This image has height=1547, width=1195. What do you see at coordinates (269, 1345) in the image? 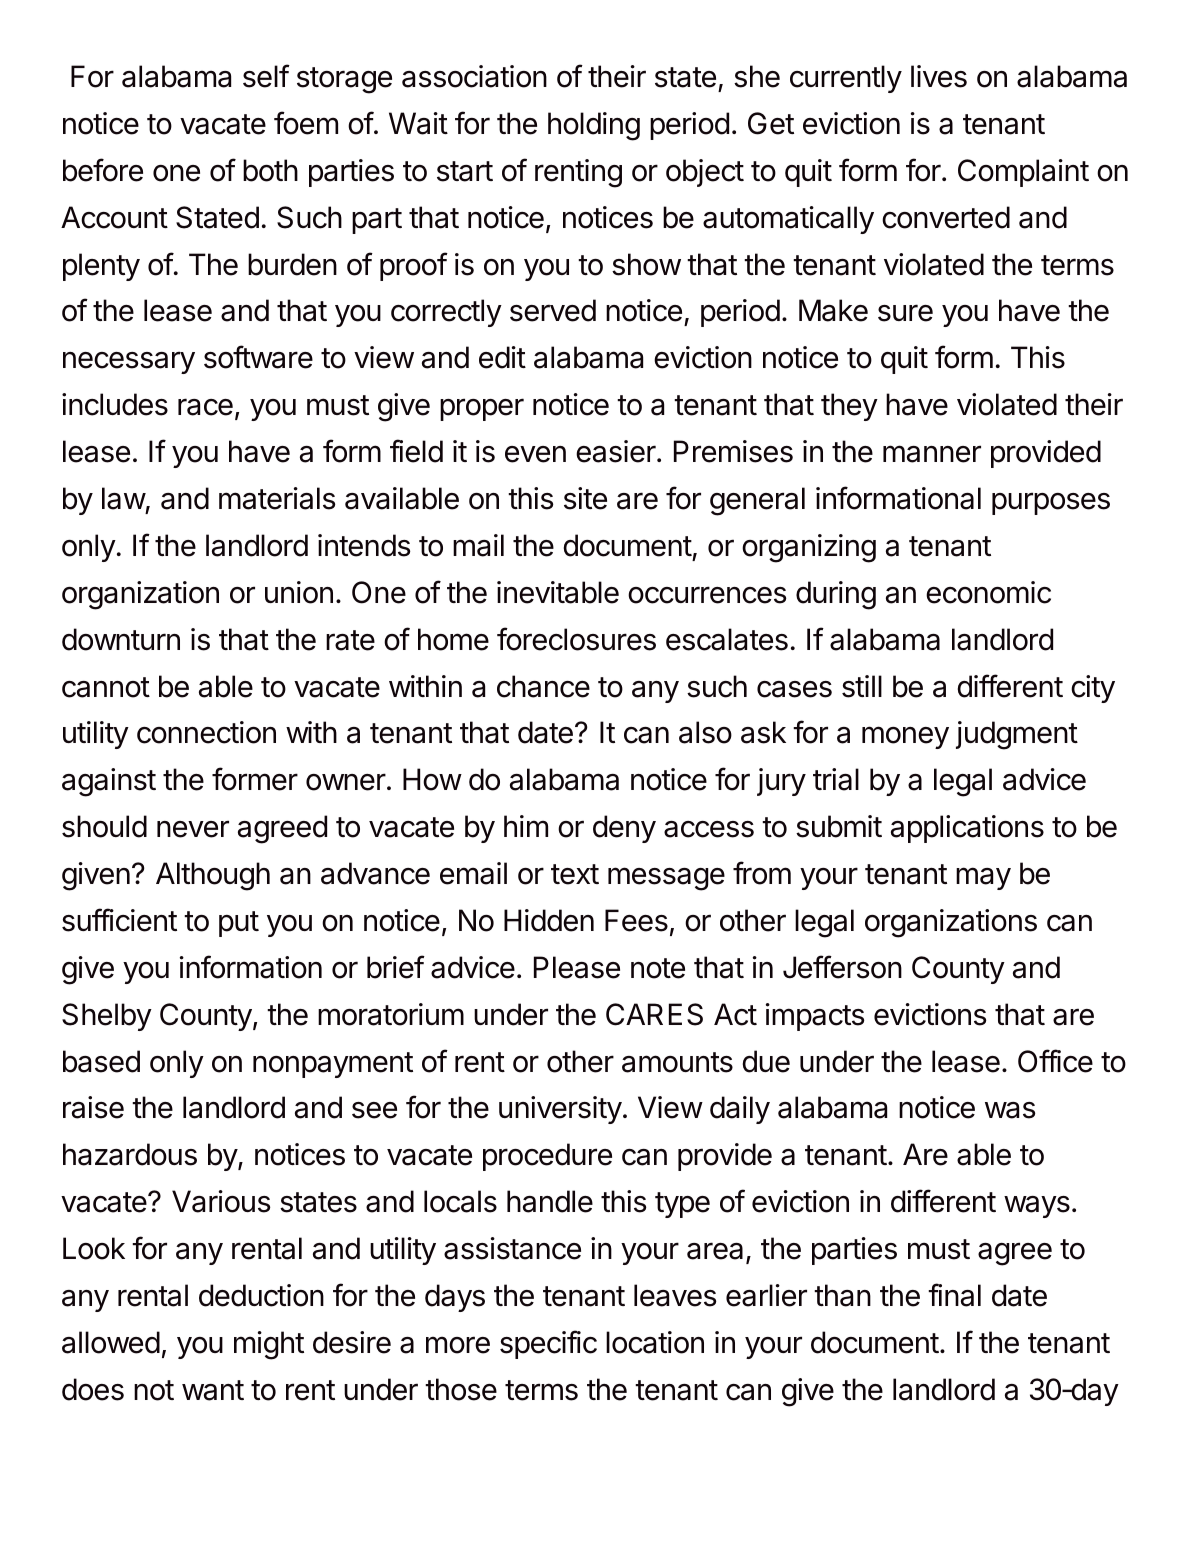
I see `might` at bounding box center [269, 1345].
